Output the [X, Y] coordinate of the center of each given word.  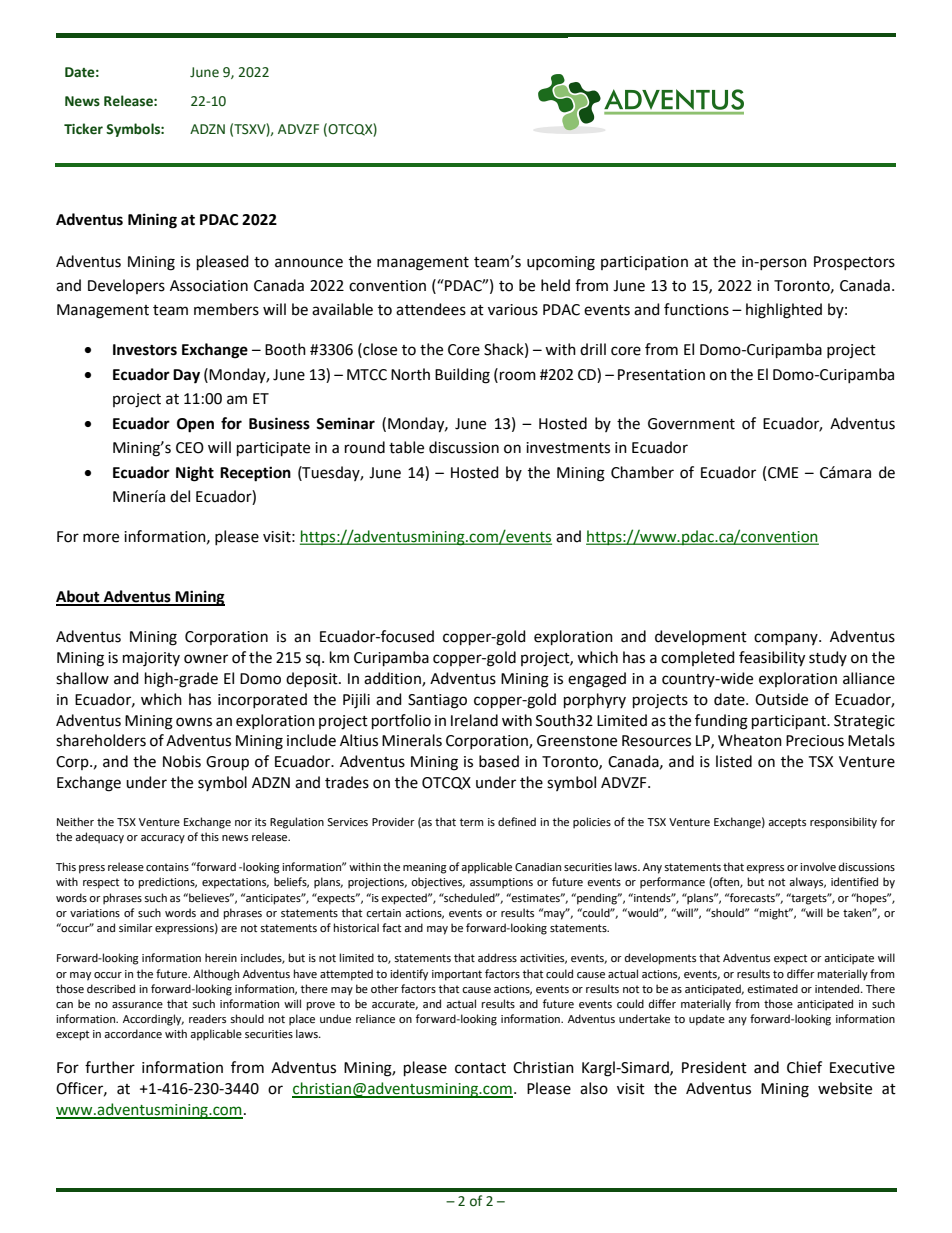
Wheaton [750, 740]
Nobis [182, 761]
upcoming [561, 263]
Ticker [83, 129]
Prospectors [854, 263]
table [406, 447]
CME [783, 473]
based [499, 761]
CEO [190, 448]
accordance [133, 1033]
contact [480, 1068]
